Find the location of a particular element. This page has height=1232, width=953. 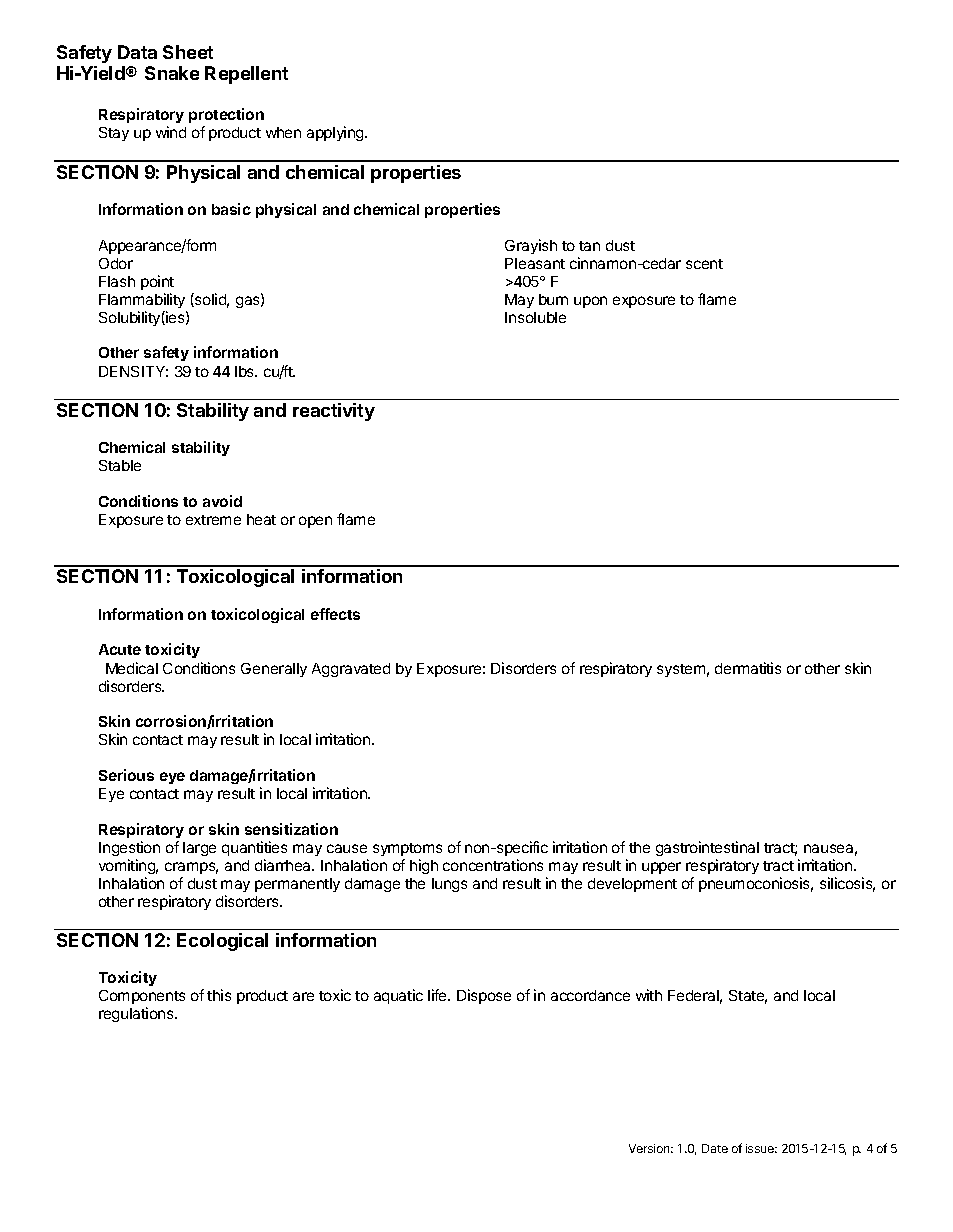

Snake is located at coordinates (172, 73).
